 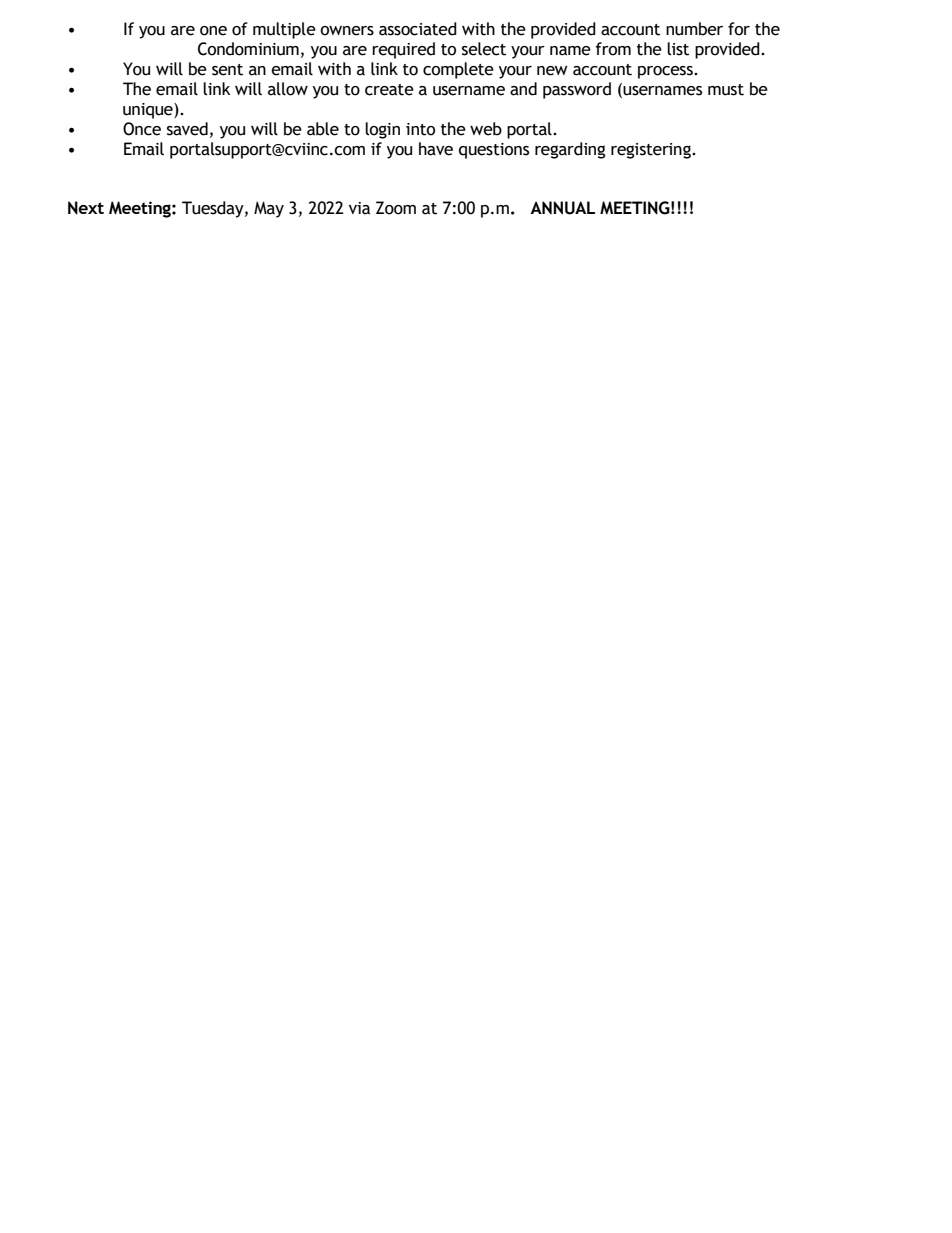 What do you see at coordinates (420, 129) in the image?
I see `into` at bounding box center [420, 129].
